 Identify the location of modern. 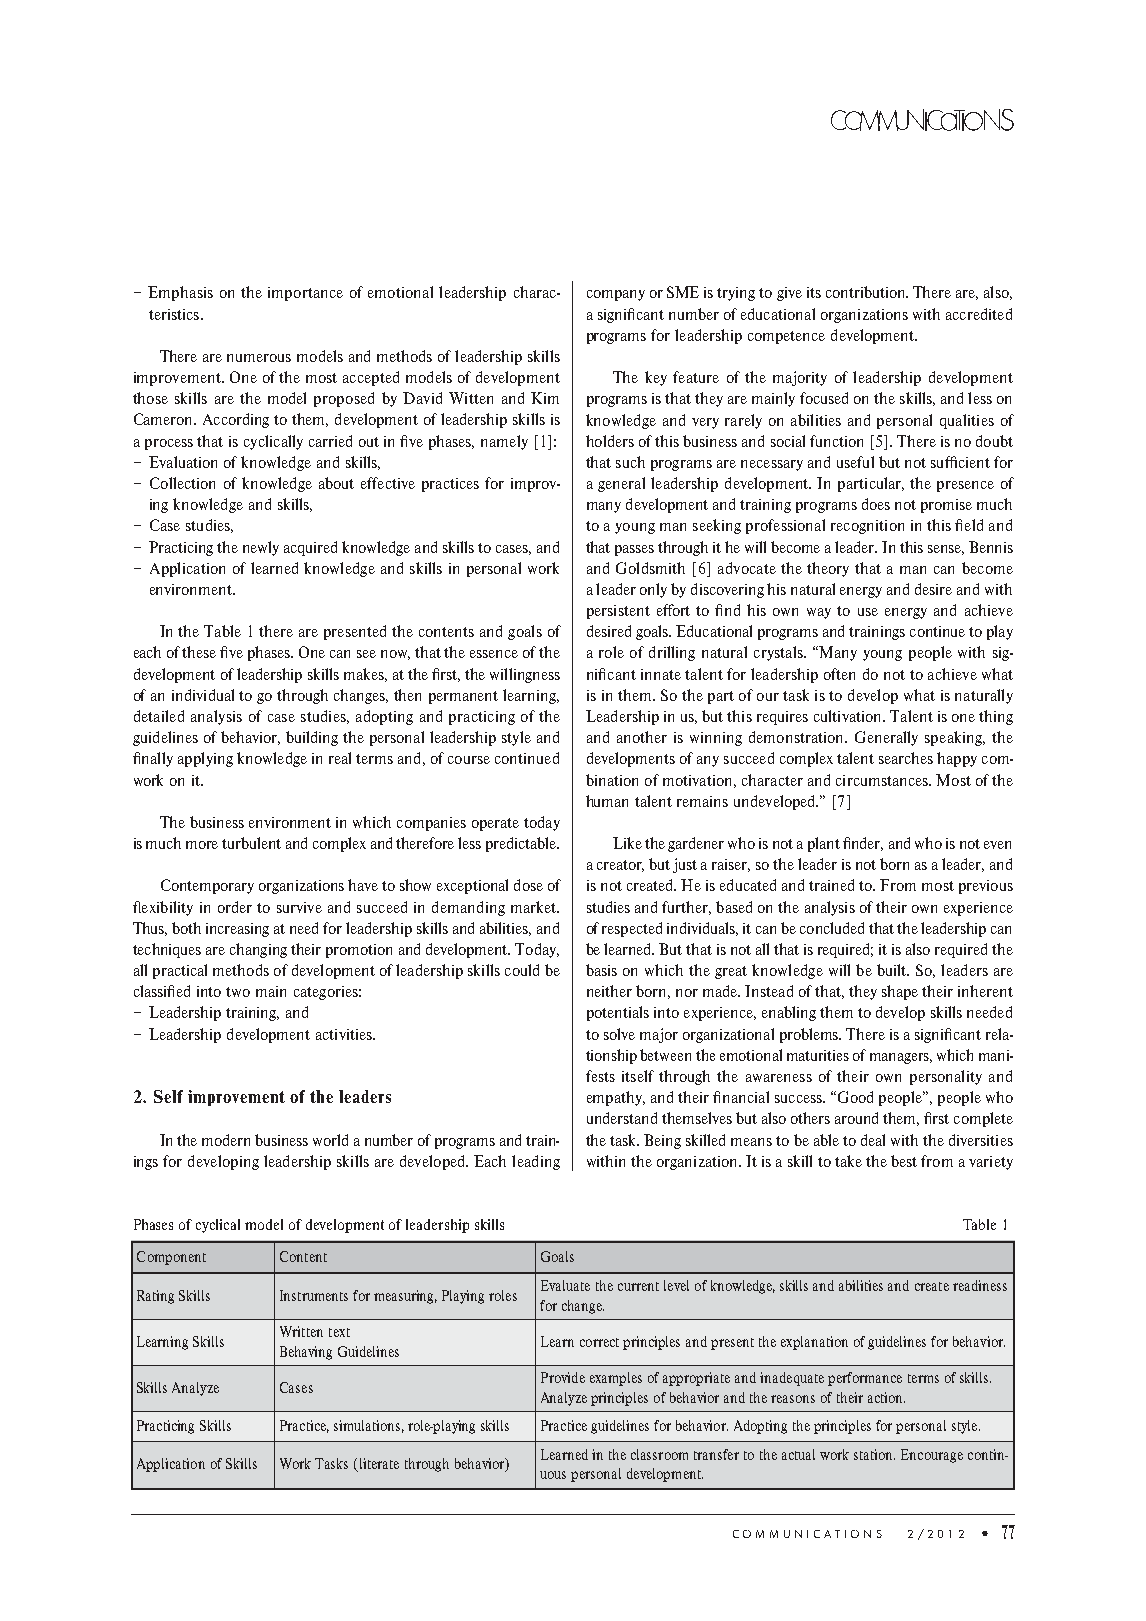
(226, 1140).
